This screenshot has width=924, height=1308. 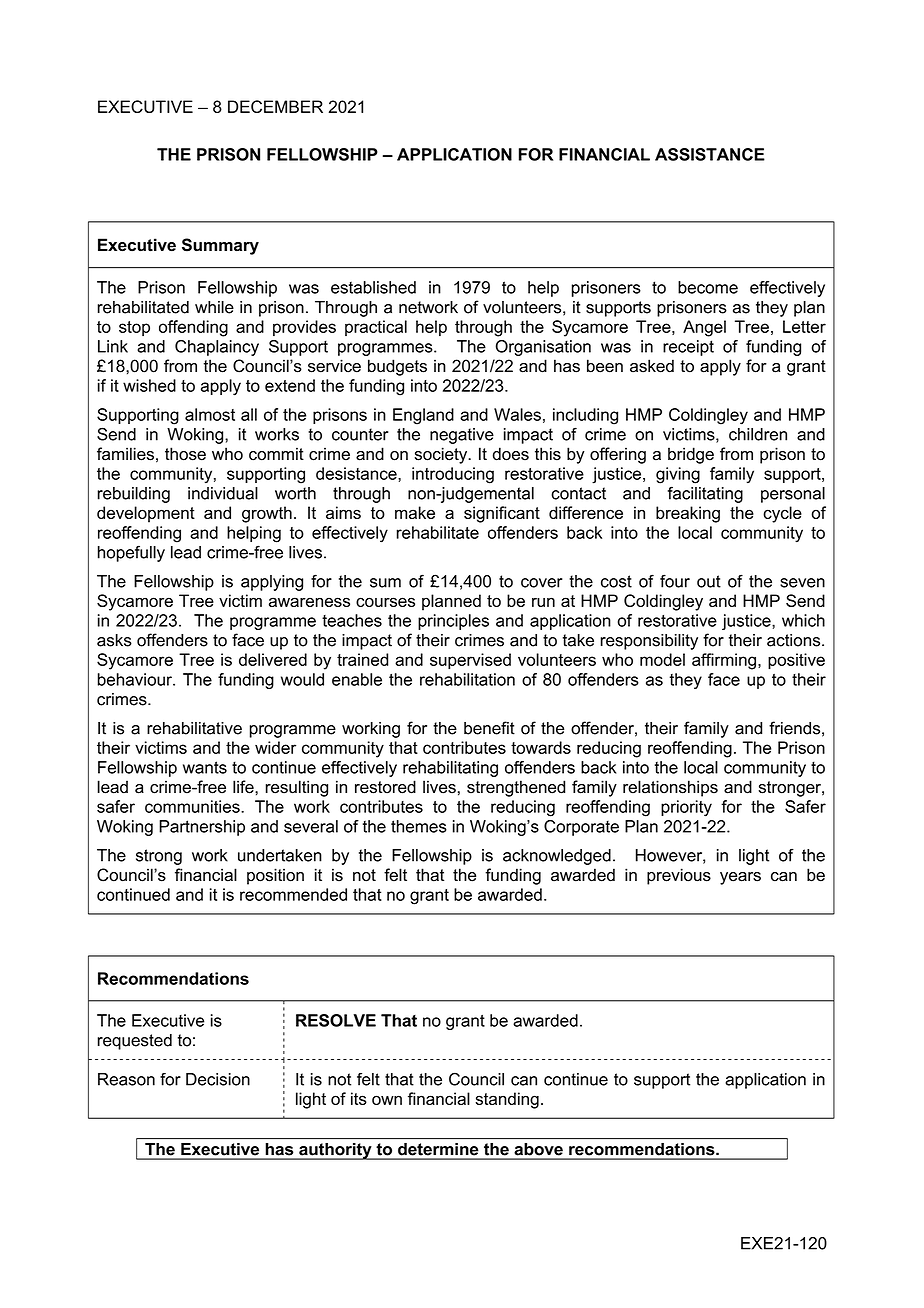 I want to click on almost, so click(x=210, y=414).
